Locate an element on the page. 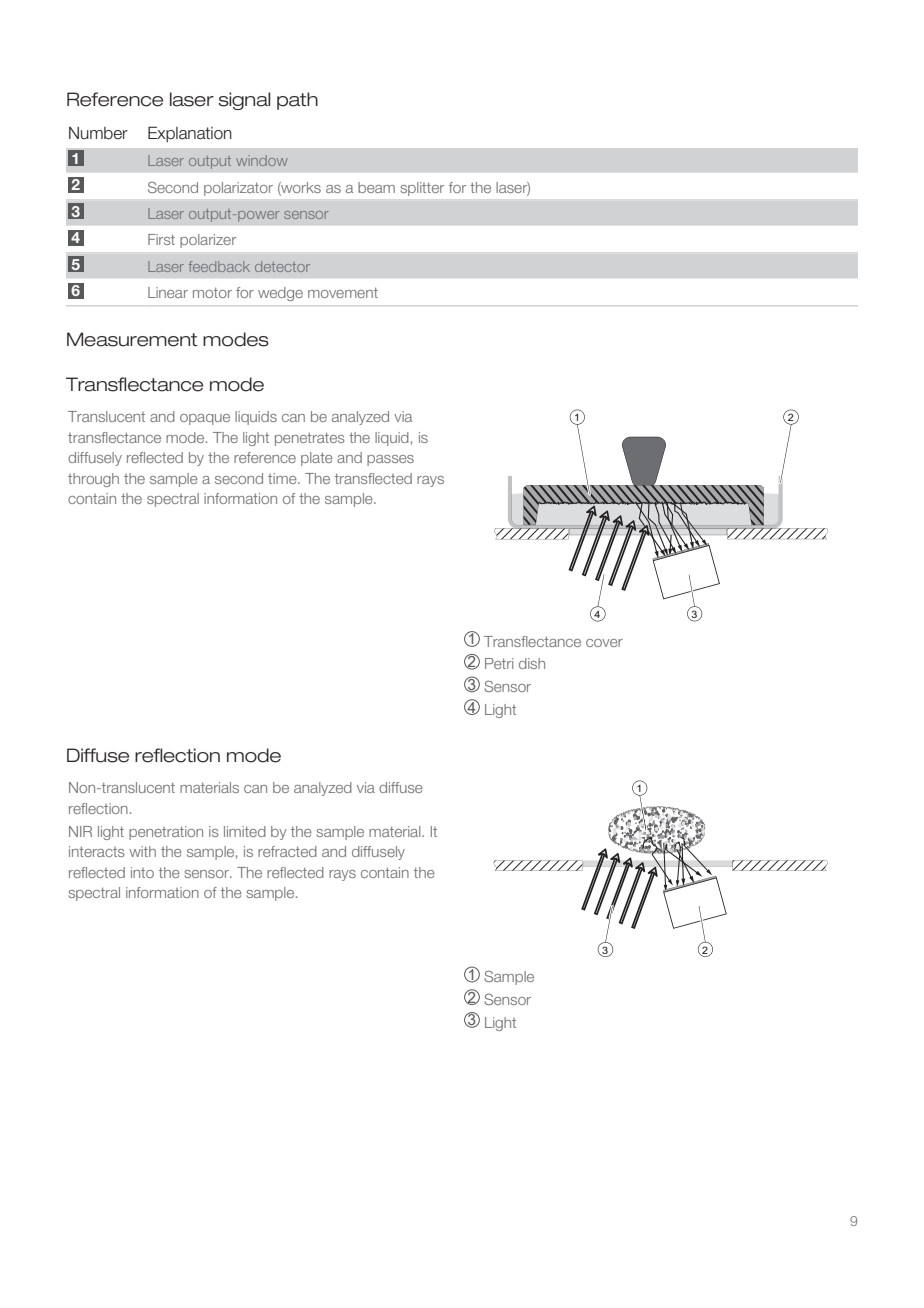 The width and height of the document is (924, 1308). refracted is located at coordinates (287, 851).
